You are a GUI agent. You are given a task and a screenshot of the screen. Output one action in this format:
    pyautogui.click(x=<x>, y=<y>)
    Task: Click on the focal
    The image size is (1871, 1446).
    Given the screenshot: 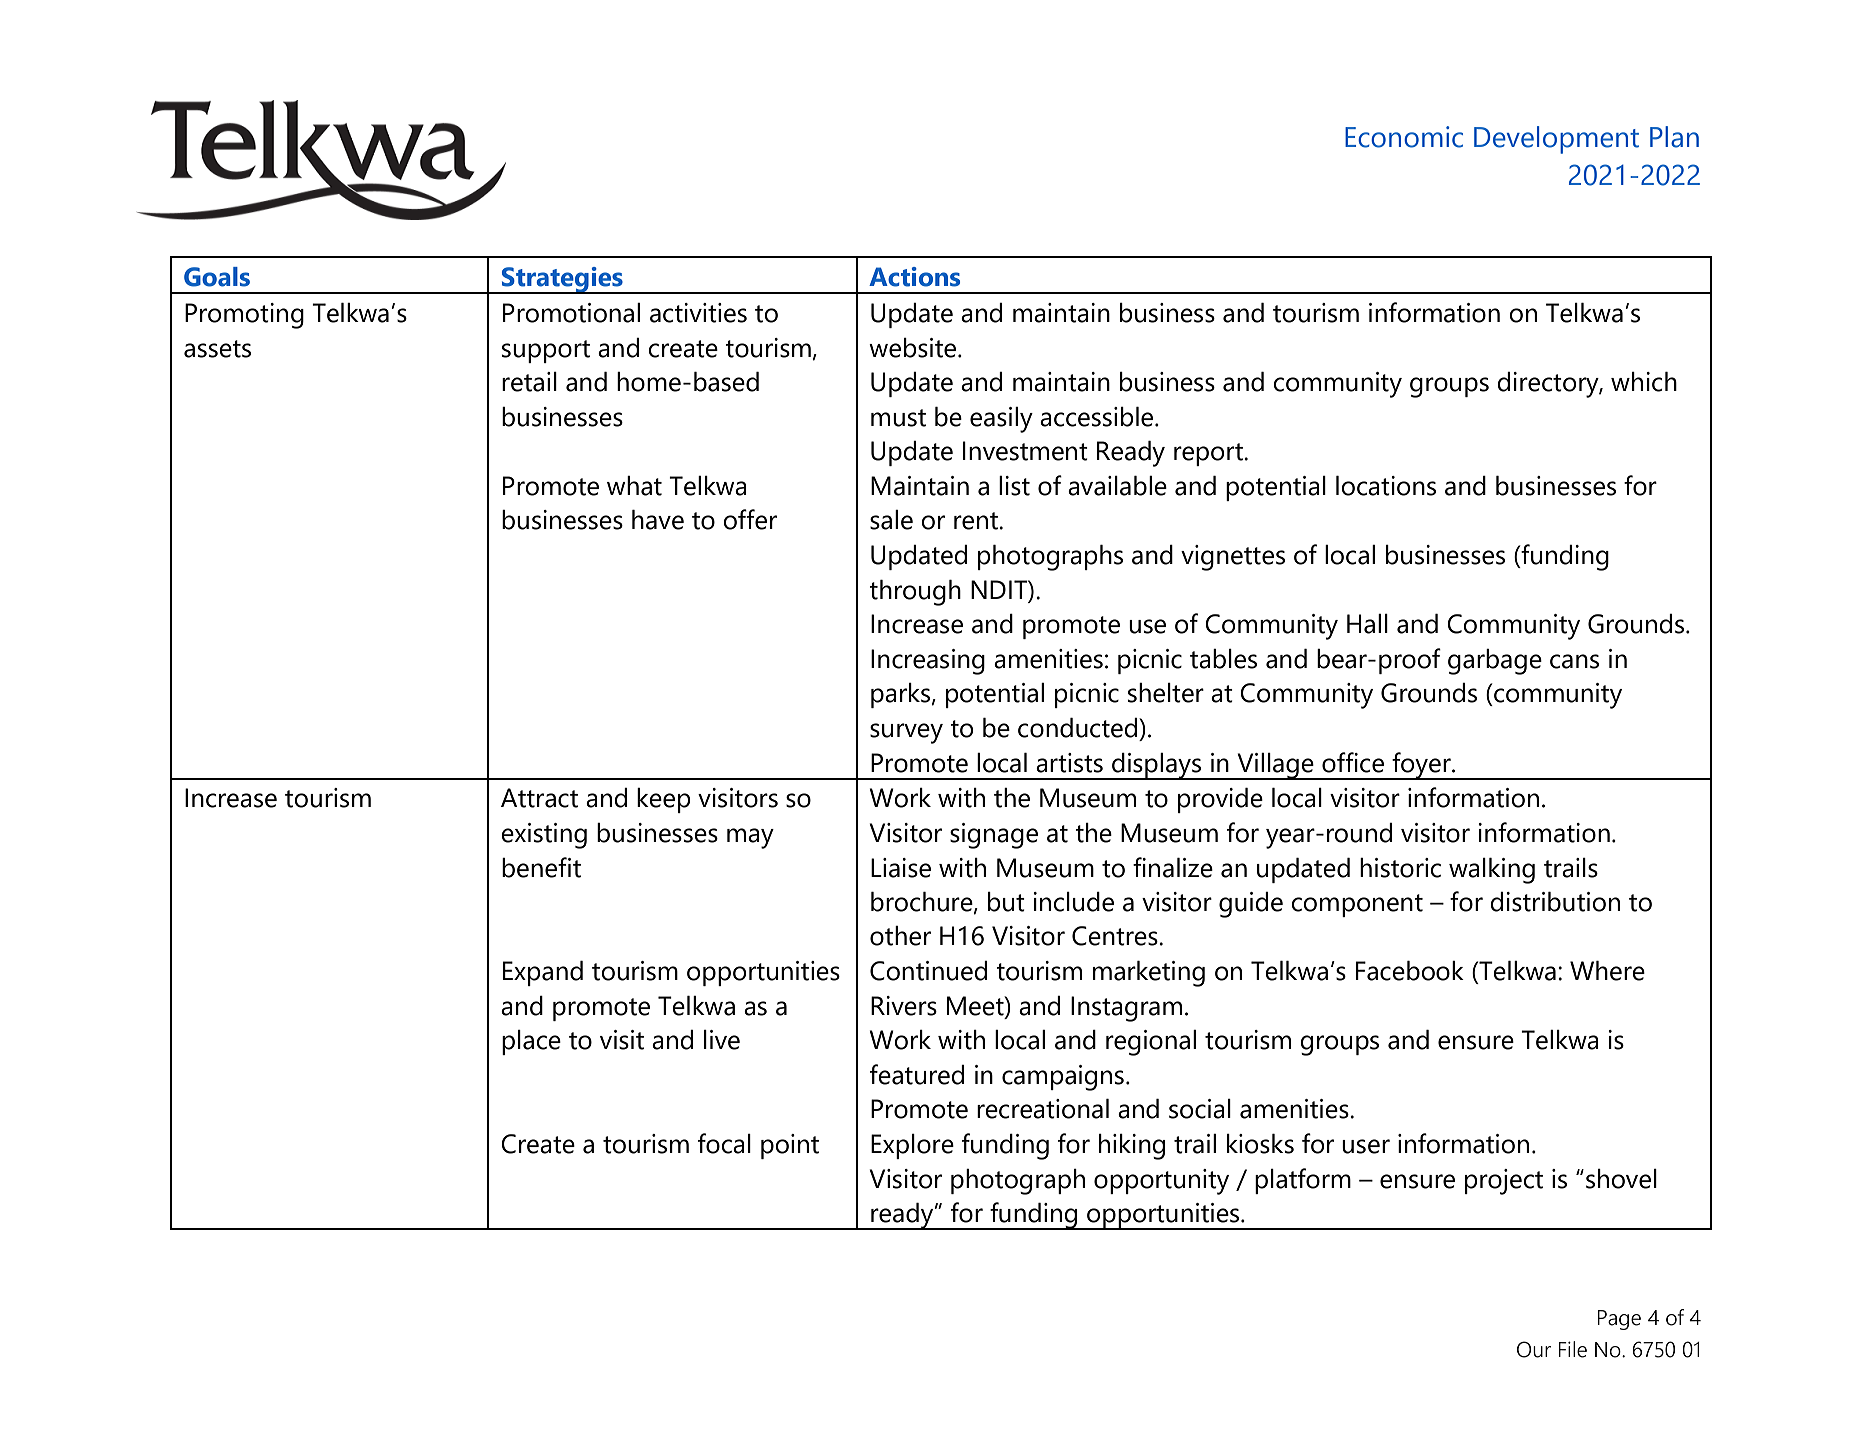 What is the action you would take?
    pyautogui.click(x=724, y=1143)
